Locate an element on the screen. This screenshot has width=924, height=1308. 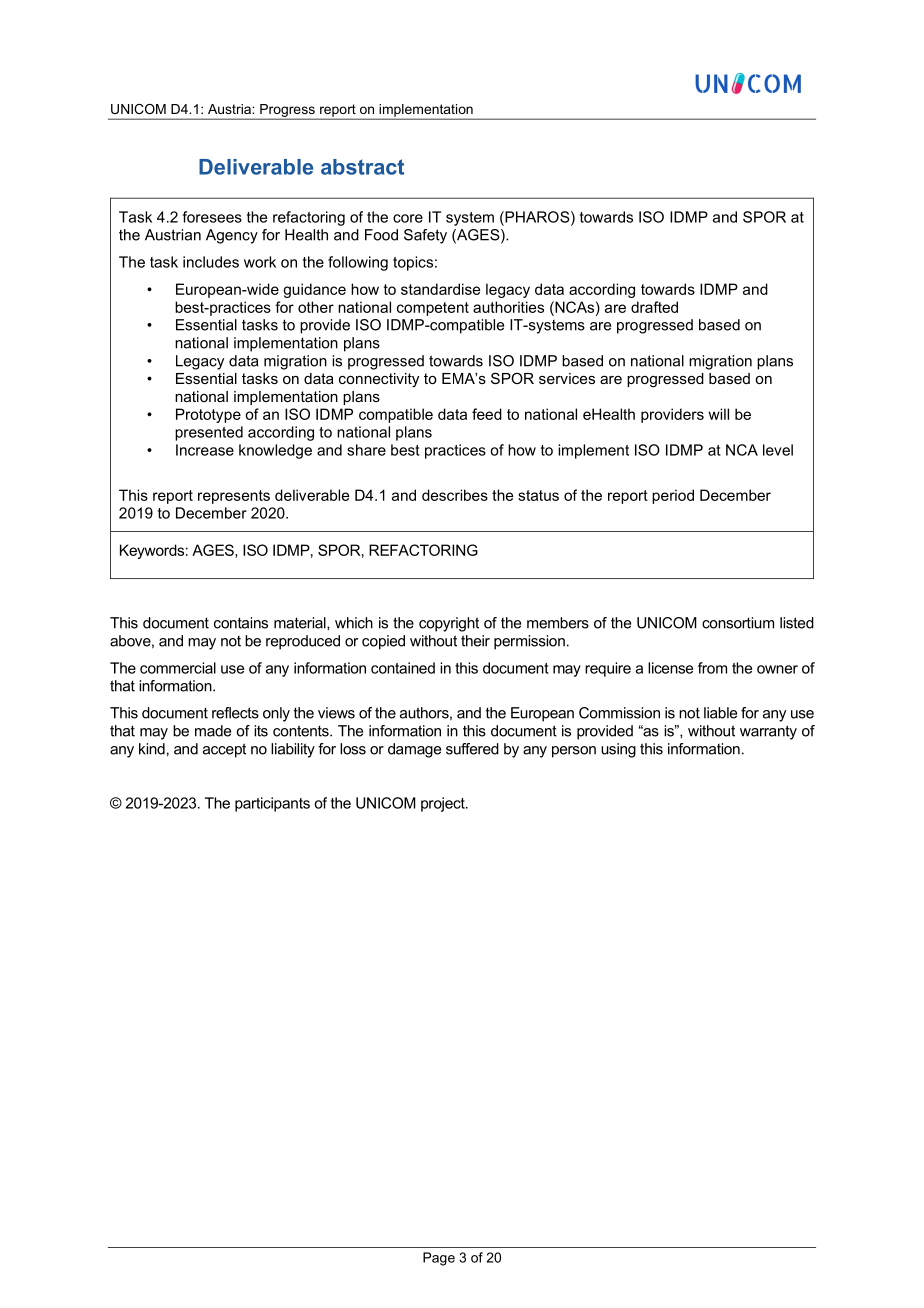
participants is located at coordinates (272, 804).
